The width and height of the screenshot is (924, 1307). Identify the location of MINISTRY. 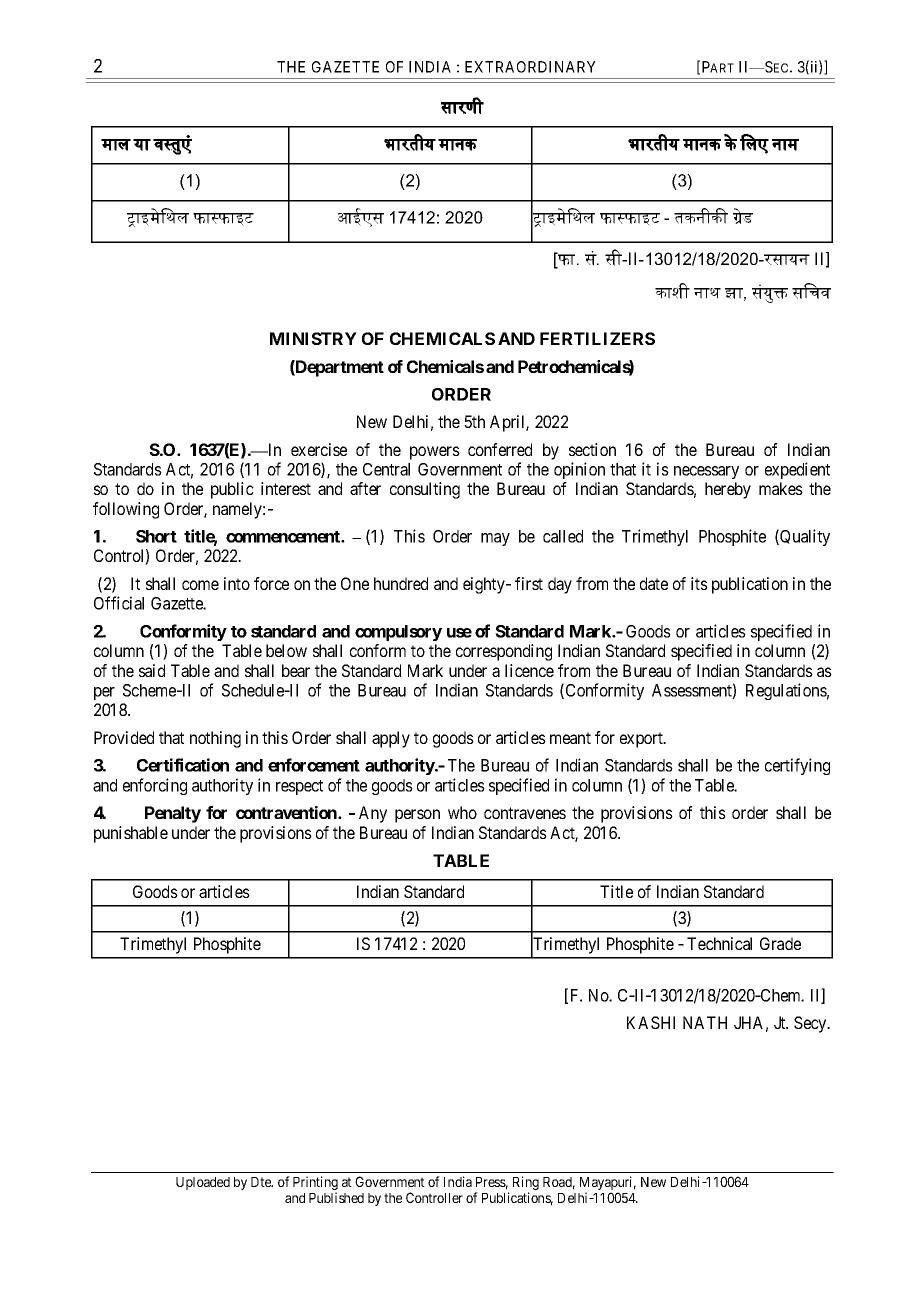
(313, 338).
